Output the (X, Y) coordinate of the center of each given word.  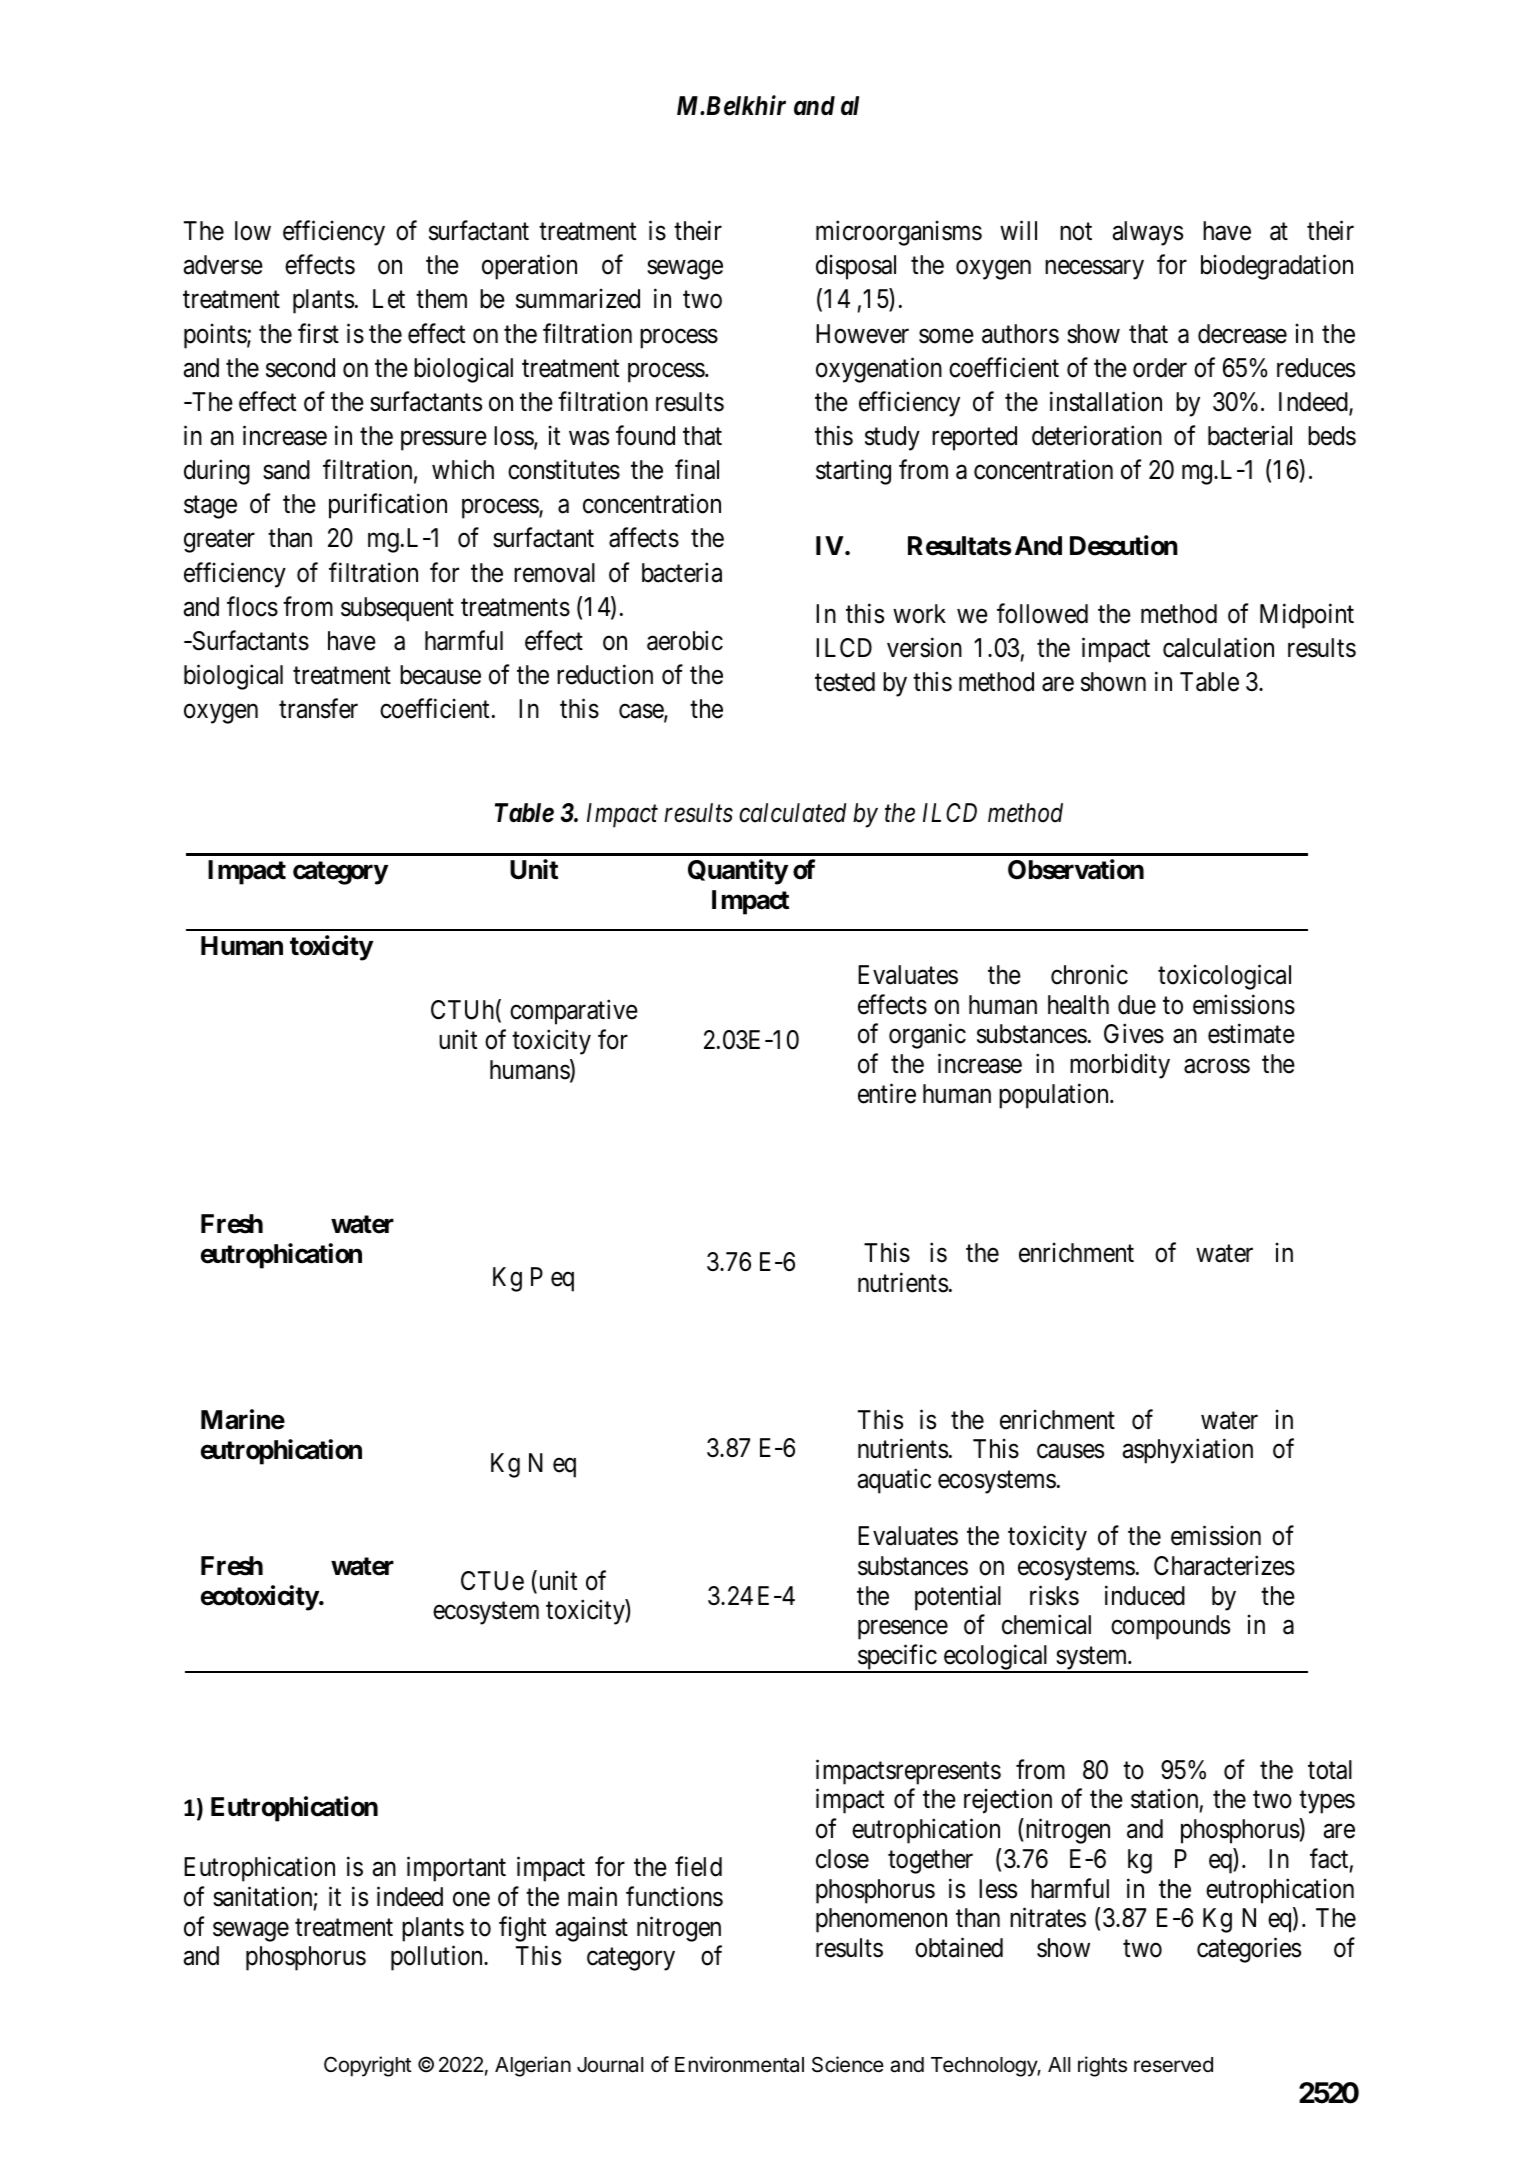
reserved (1173, 2065)
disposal (856, 267)
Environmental (739, 2064)
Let (389, 299)
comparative (574, 1012)
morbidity (1120, 1066)
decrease (1242, 334)
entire (887, 1093)
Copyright (368, 2066)
